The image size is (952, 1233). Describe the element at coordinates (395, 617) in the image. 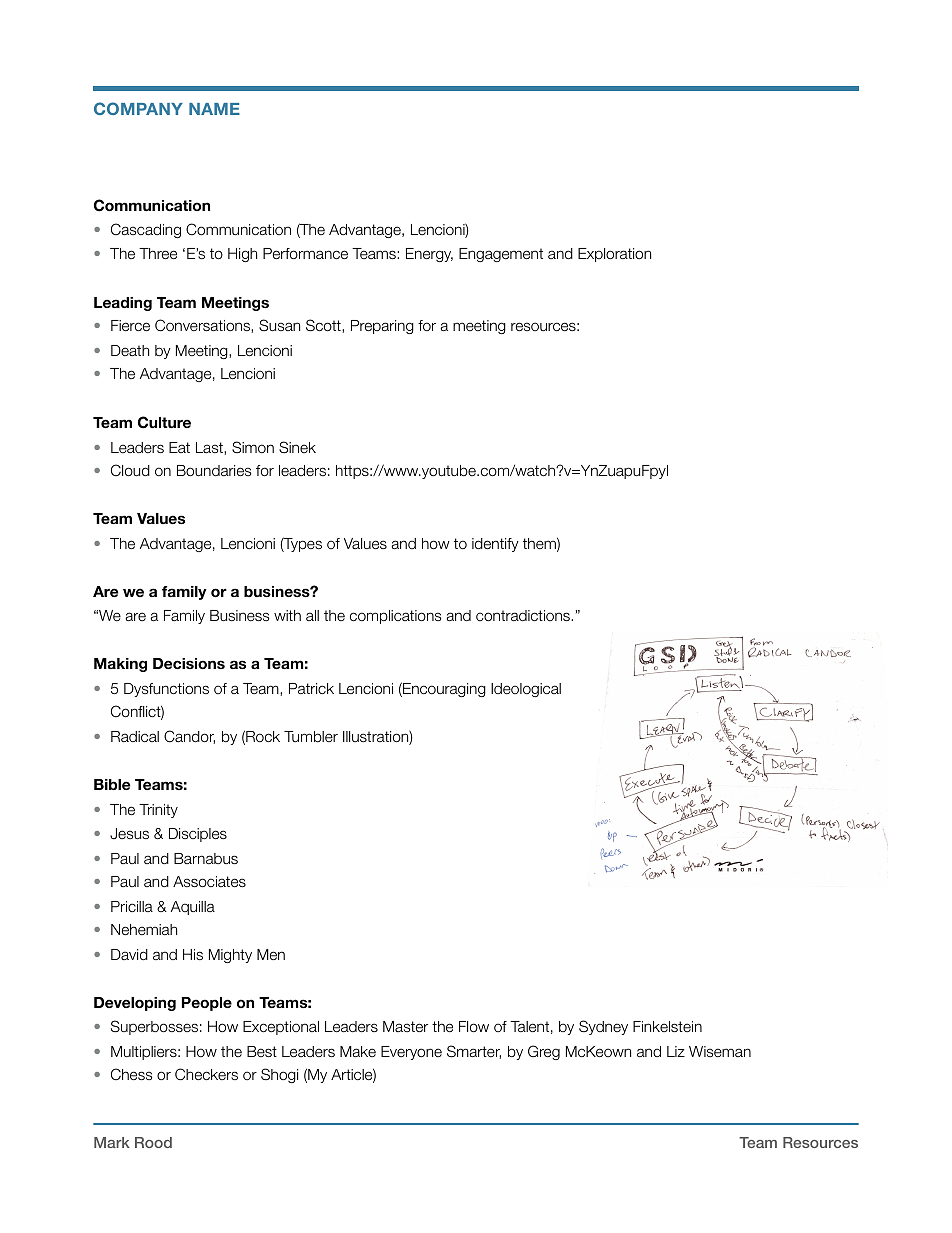

I see `complications` at that location.
